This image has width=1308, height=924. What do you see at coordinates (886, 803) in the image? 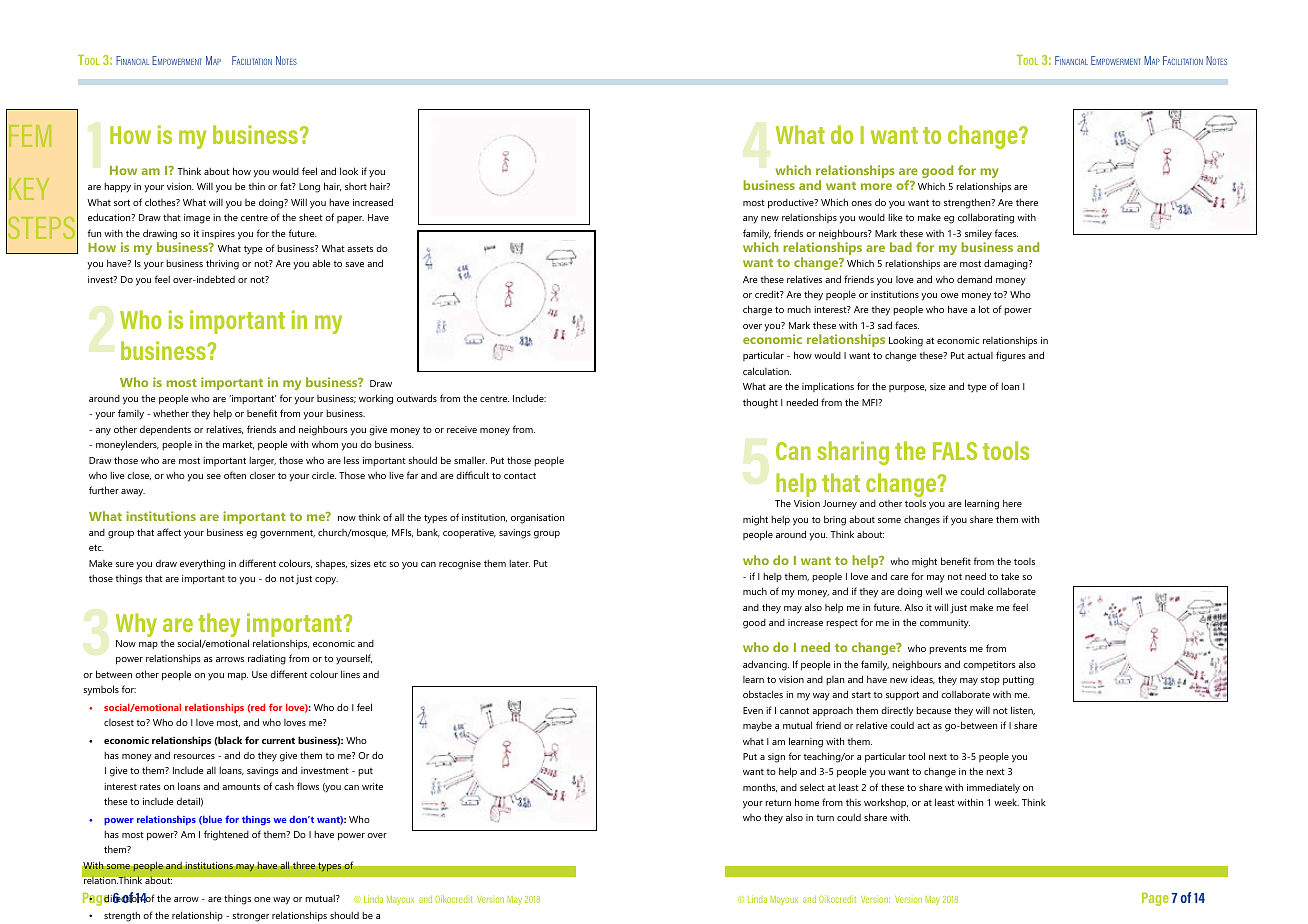
I see `workshop` at bounding box center [886, 803].
